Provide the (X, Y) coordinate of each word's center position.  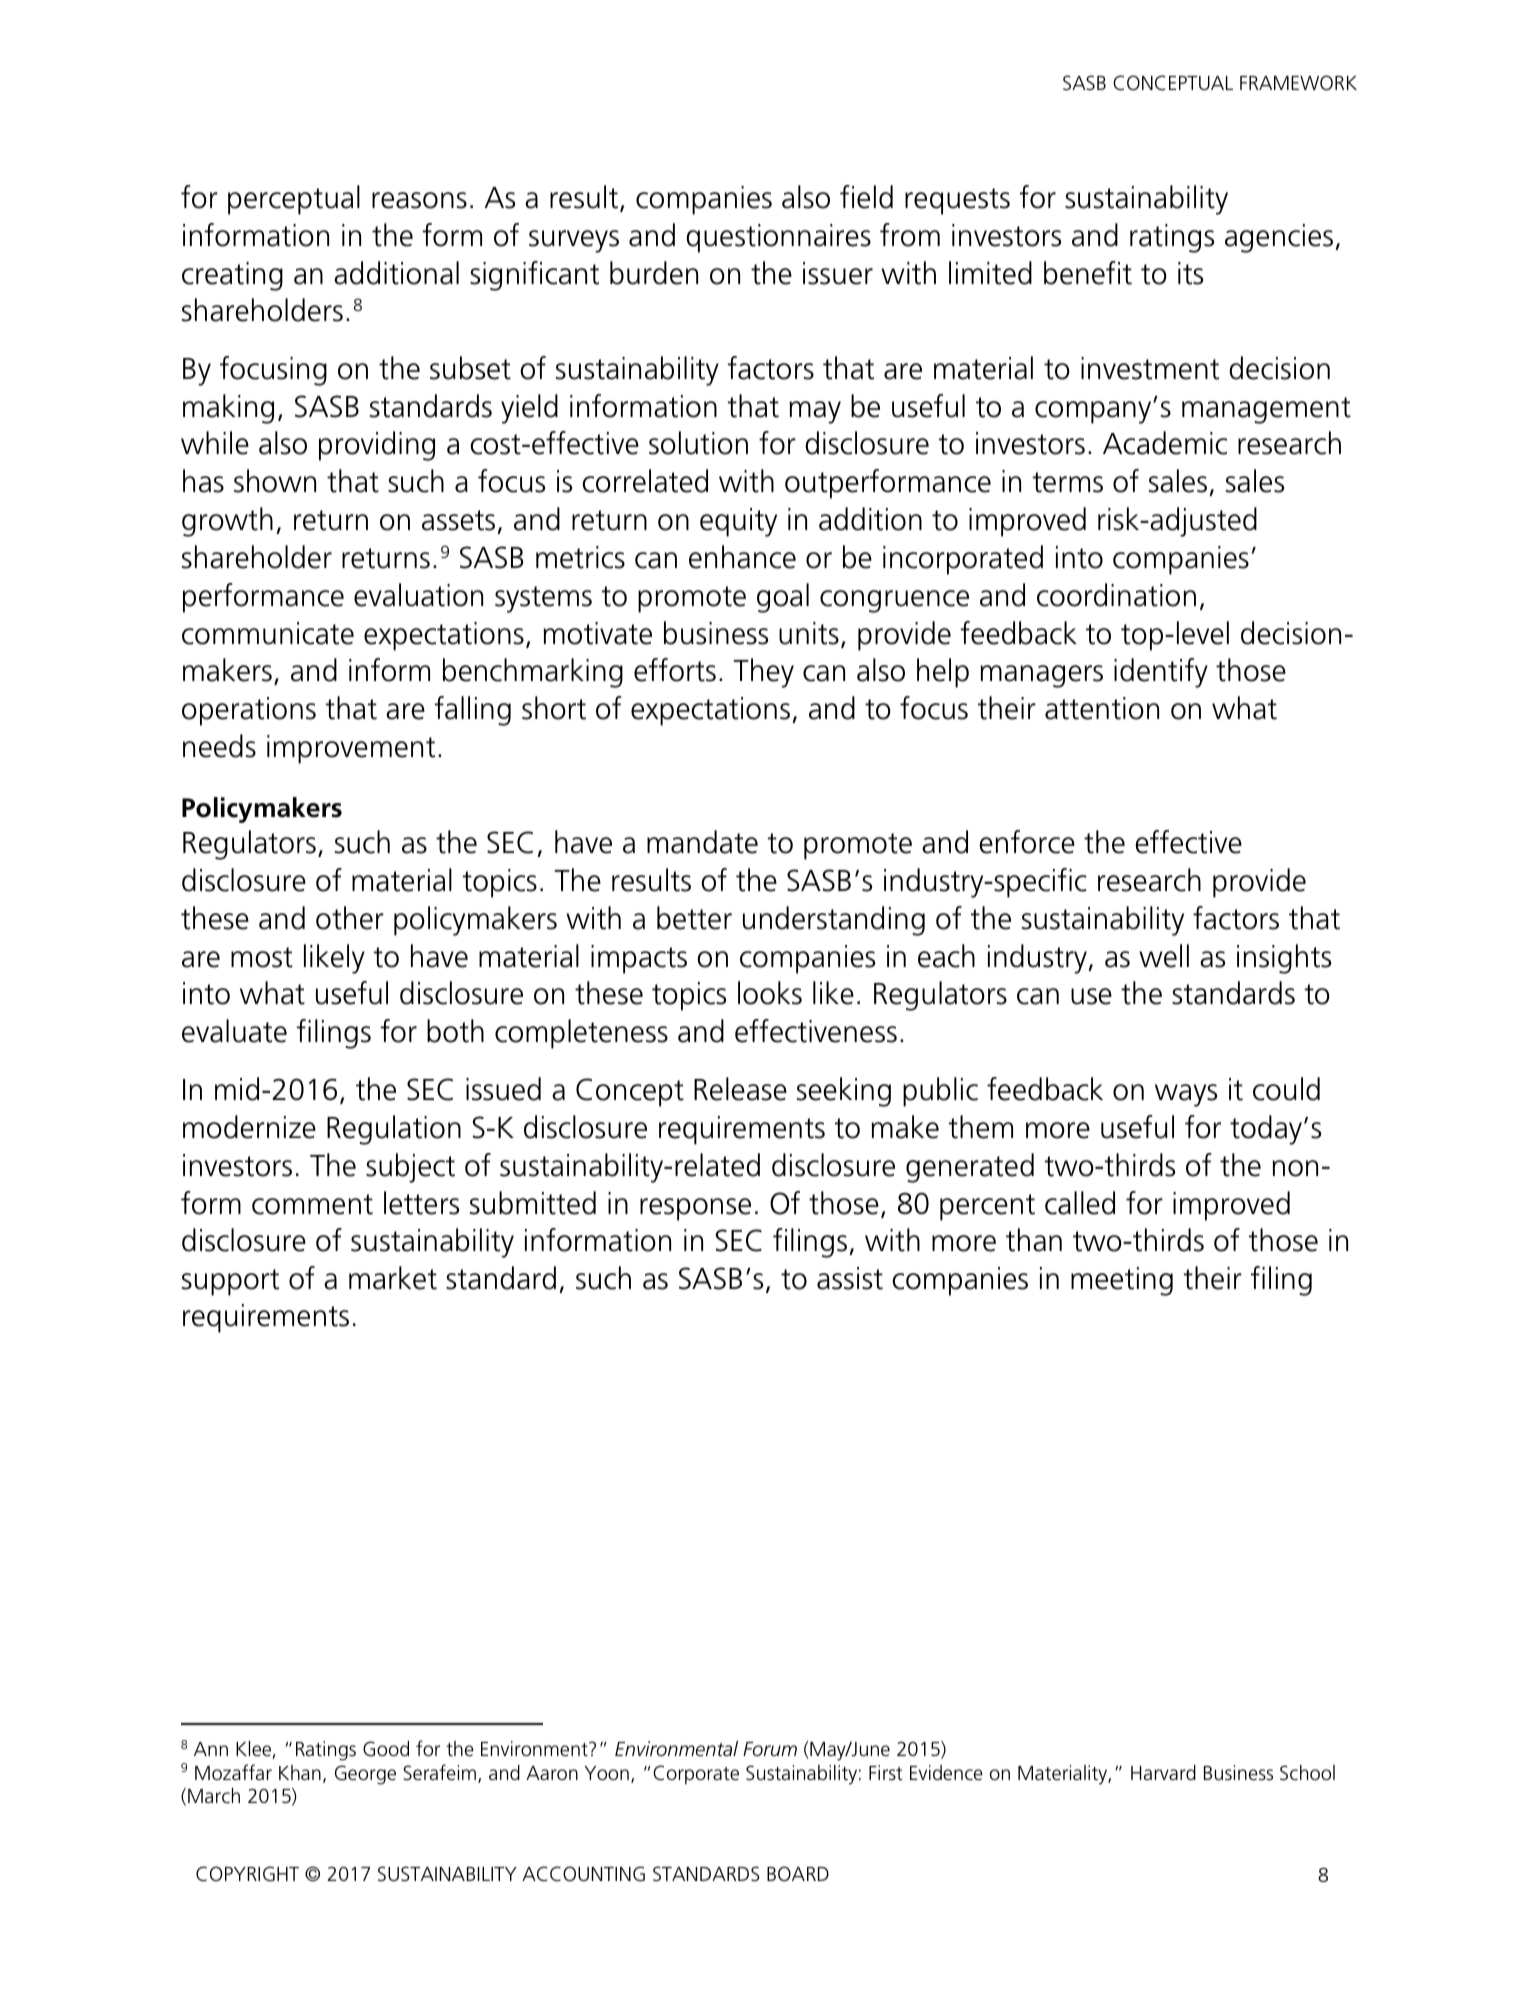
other (350, 918)
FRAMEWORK (1298, 83)
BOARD (798, 1874)
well (1164, 956)
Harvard (1163, 1772)
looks (770, 993)
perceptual (294, 200)
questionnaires (778, 238)
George (365, 1775)
